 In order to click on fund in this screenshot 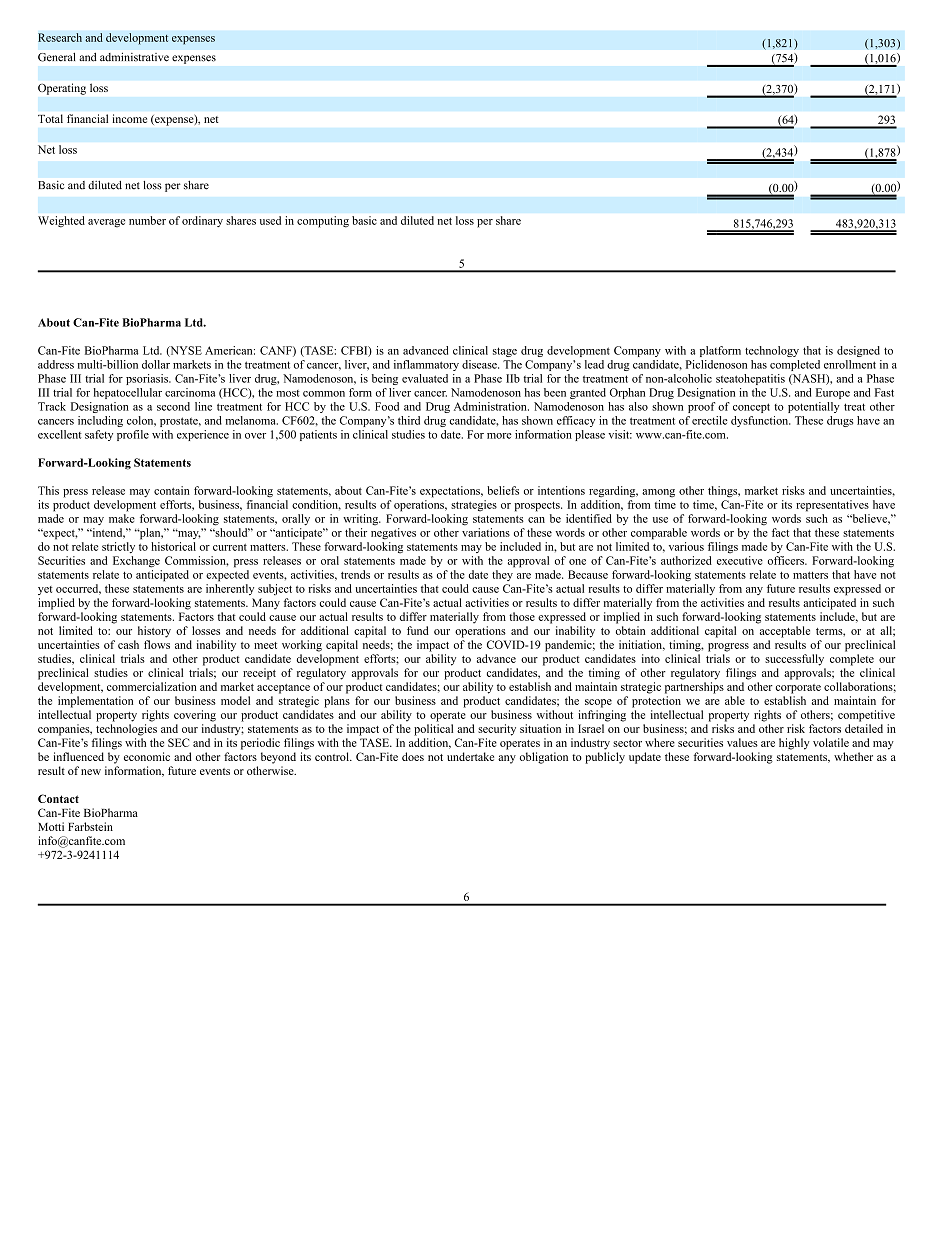, I will do `click(418, 630)`.
